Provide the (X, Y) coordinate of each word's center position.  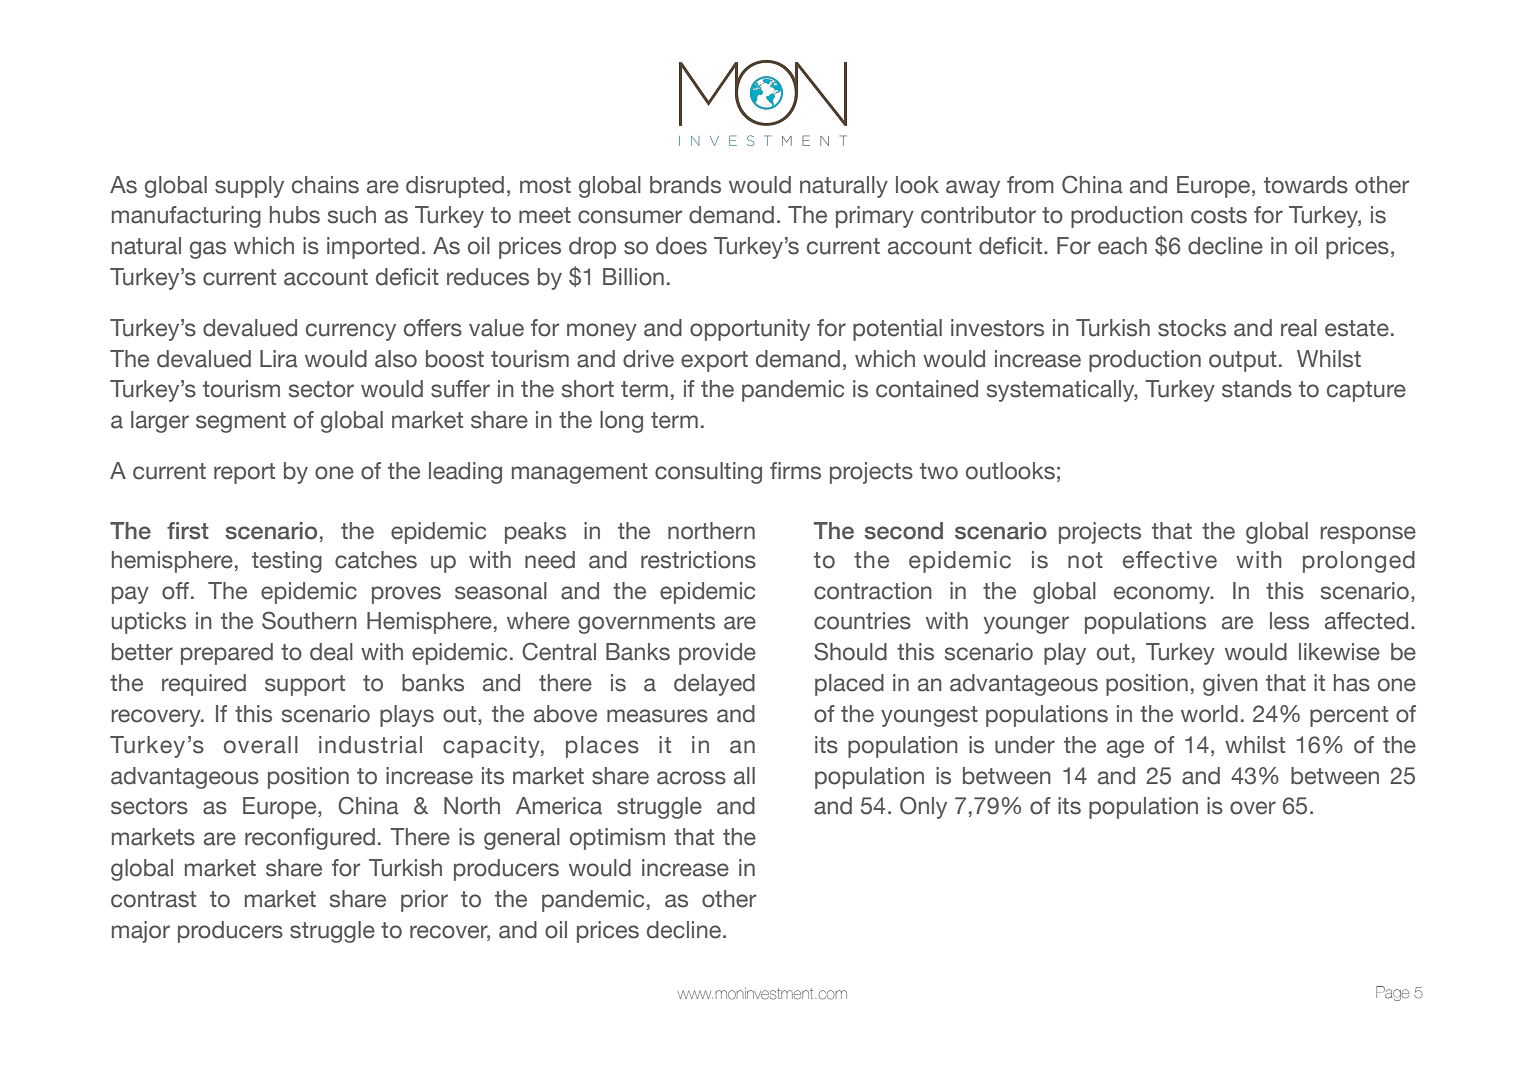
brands (685, 185)
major (141, 932)
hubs (295, 215)
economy (1163, 595)
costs (1219, 215)
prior (424, 901)
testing (287, 562)
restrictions (698, 560)
